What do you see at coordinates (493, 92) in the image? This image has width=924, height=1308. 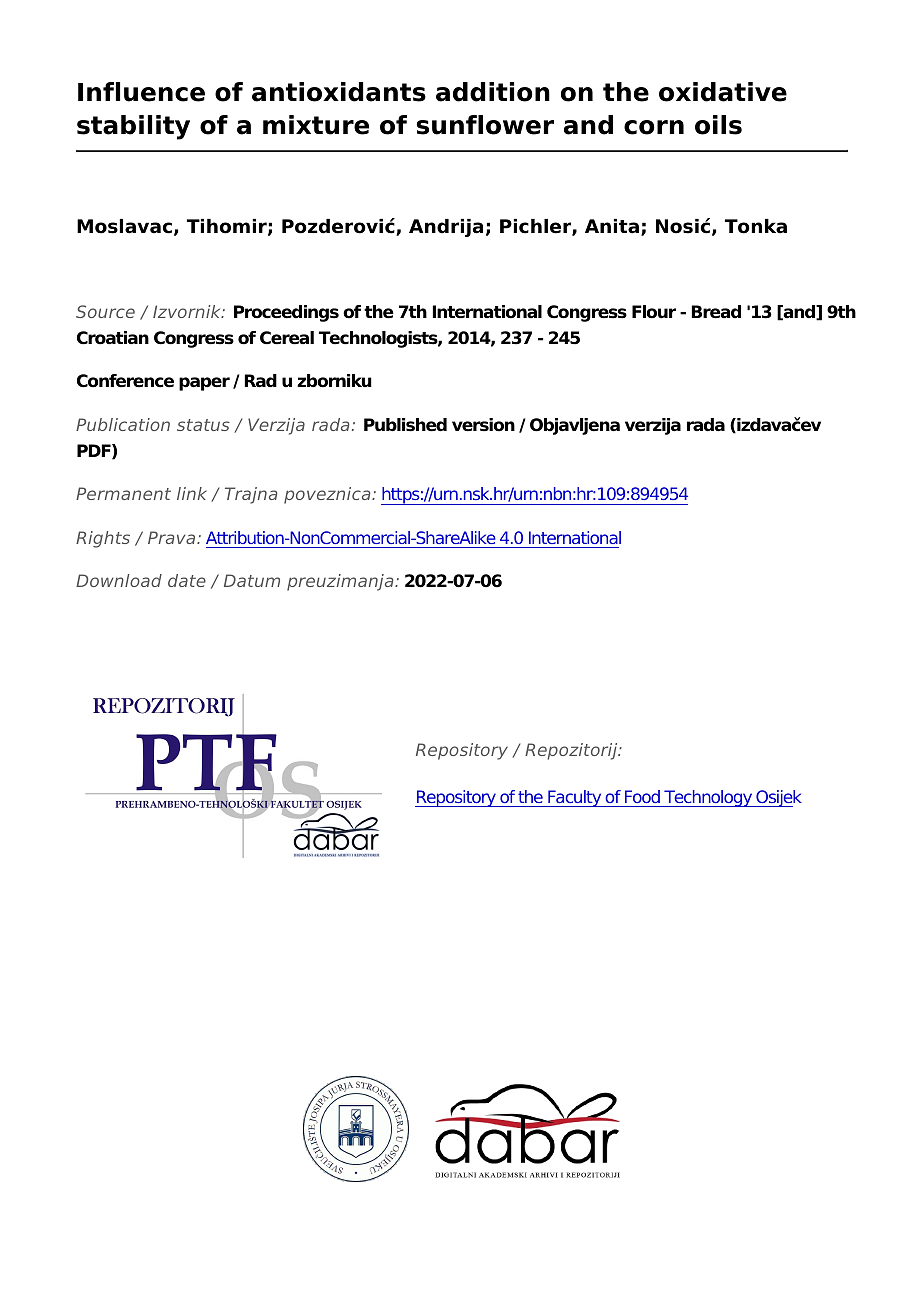 I see `addition` at bounding box center [493, 92].
